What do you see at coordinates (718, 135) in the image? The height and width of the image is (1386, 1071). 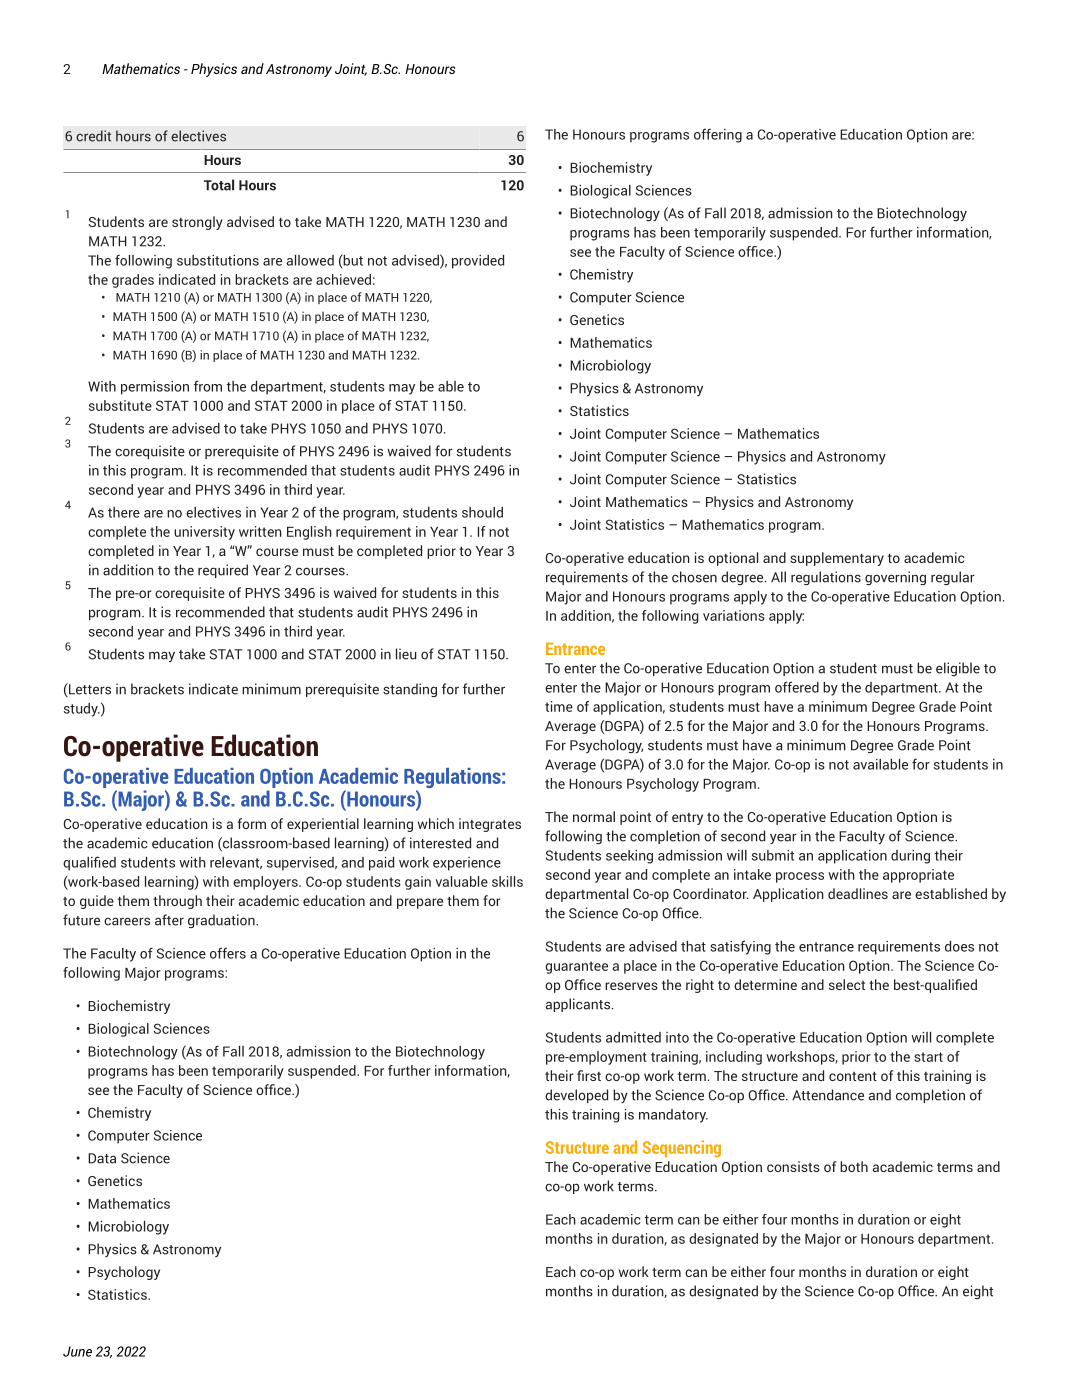 I see `offering` at bounding box center [718, 135].
